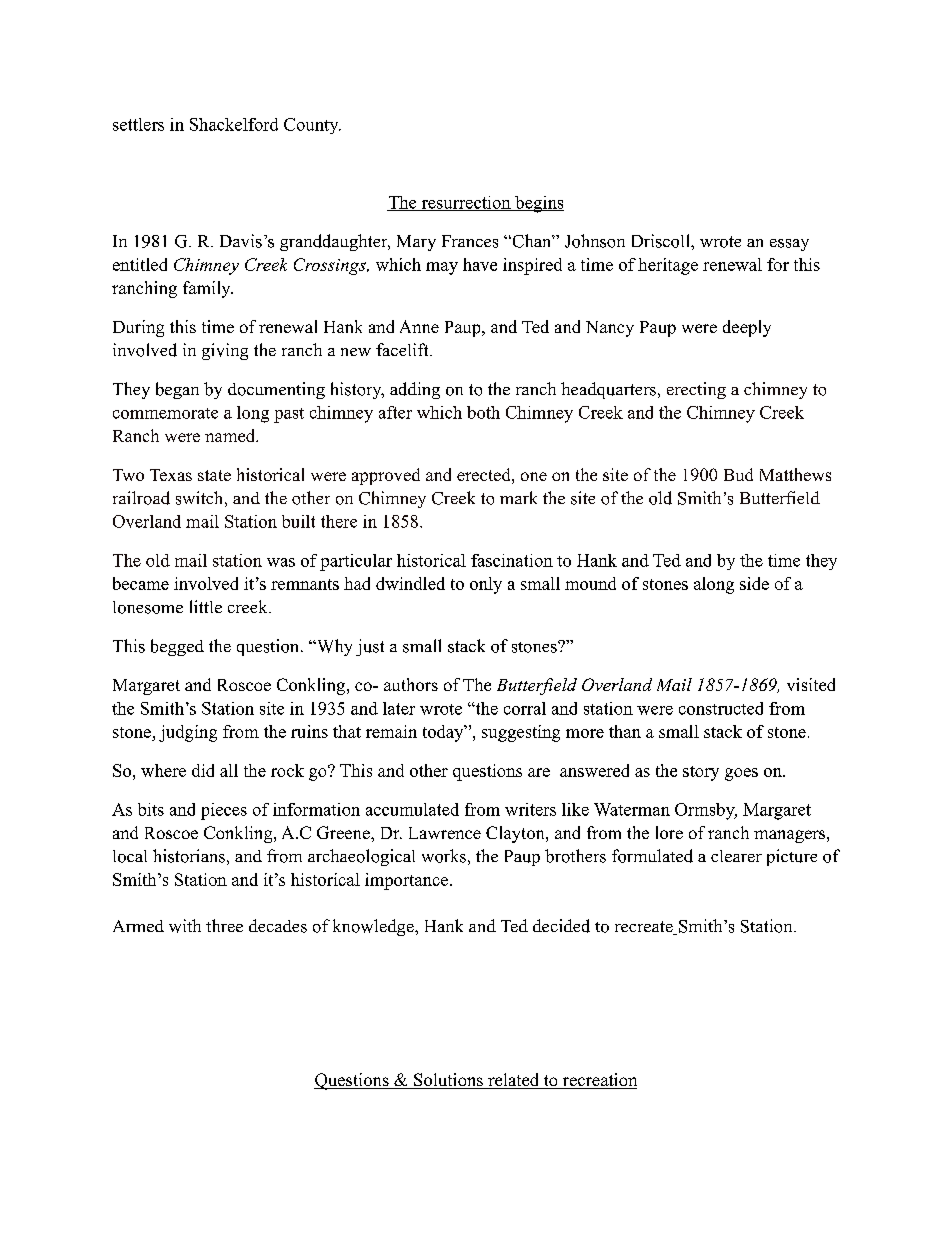 This screenshot has height=1233, width=952. Describe the element at coordinates (138, 124) in the screenshot. I see `settlers` at that location.
